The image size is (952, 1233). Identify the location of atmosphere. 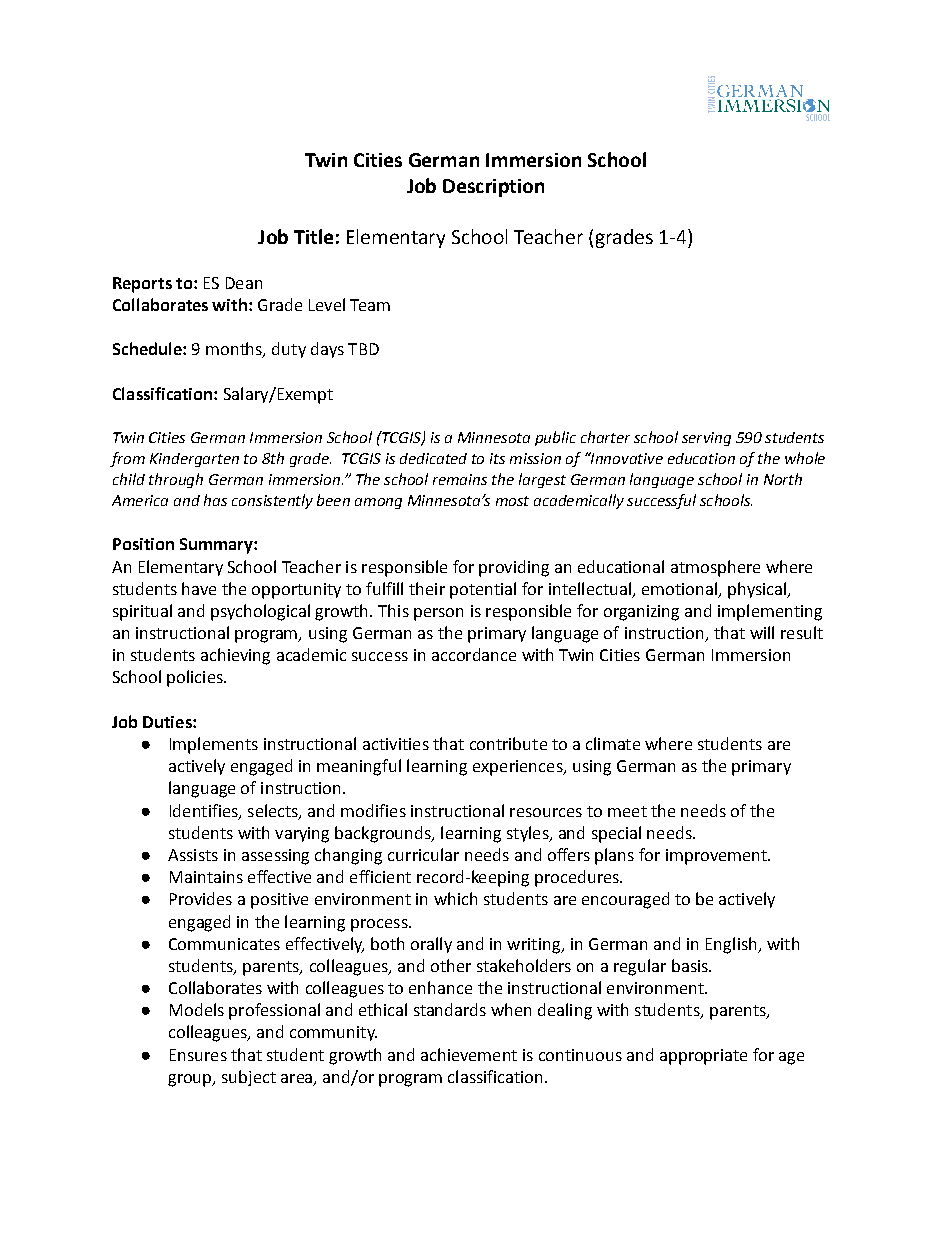
(715, 568).
